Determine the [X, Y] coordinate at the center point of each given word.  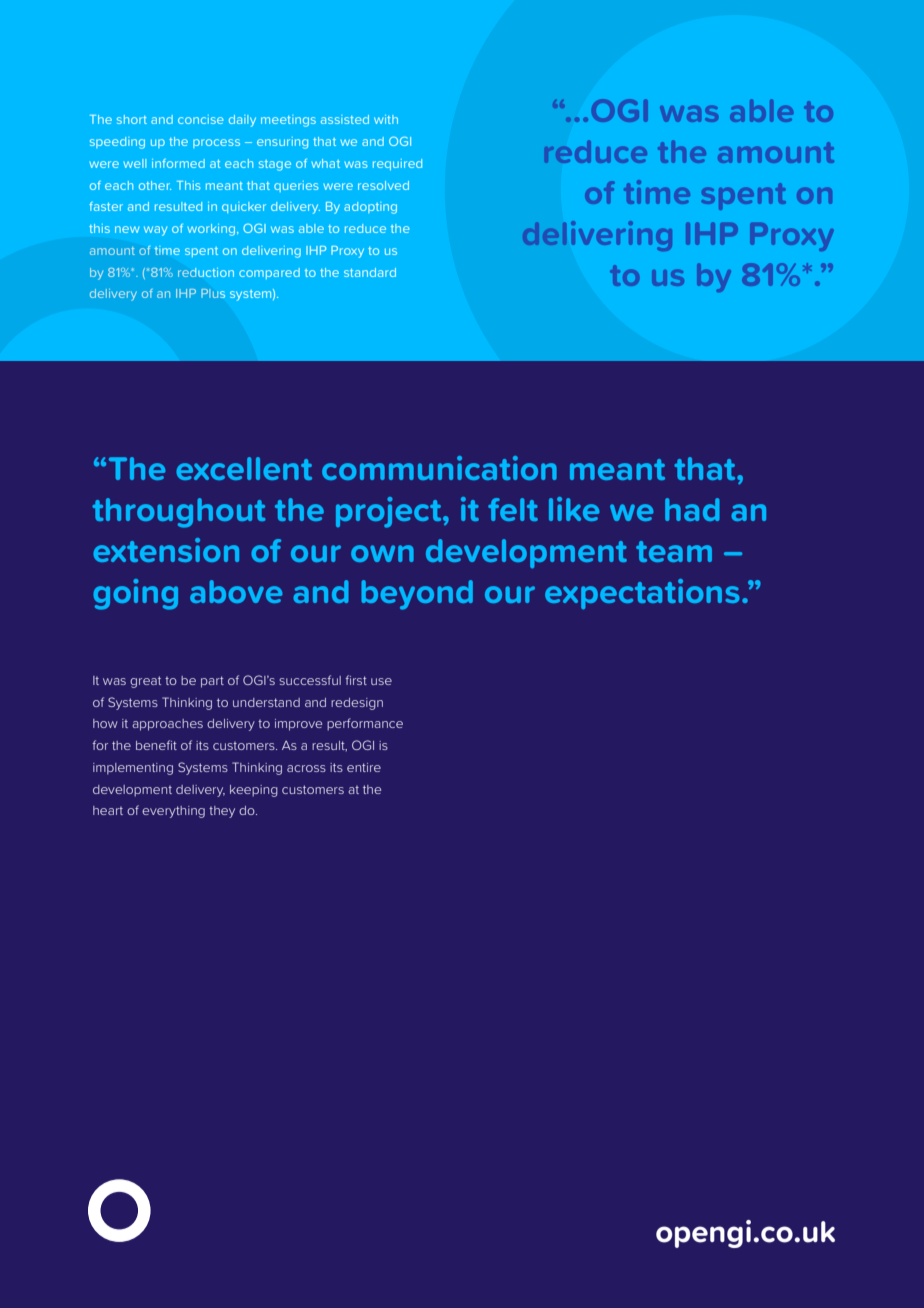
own [382, 553]
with [386, 119]
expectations [642, 594]
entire [364, 767]
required [397, 164]
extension [166, 550]
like [574, 509]
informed [178, 163]
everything [173, 812]
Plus [213, 293]
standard [370, 272]
